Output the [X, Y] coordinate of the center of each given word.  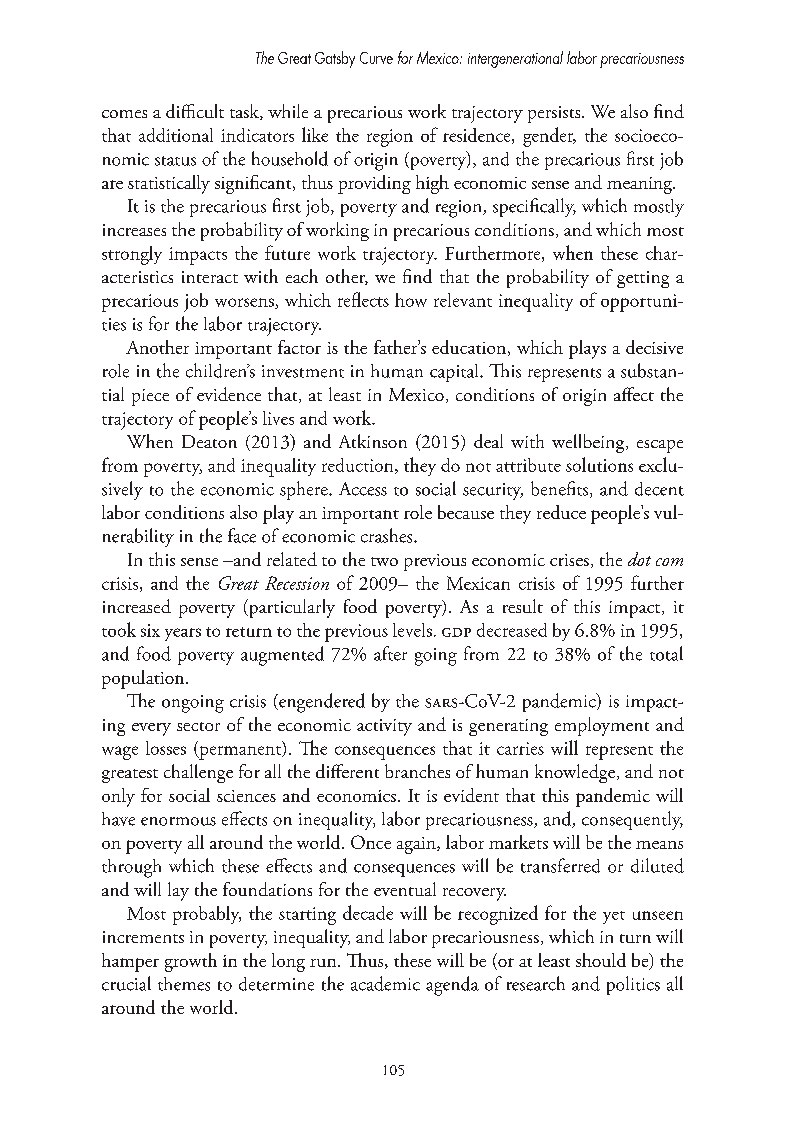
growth [191, 962]
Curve [376, 58]
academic [385, 983]
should [601, 960]
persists [555, 114]
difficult [195, 111]
